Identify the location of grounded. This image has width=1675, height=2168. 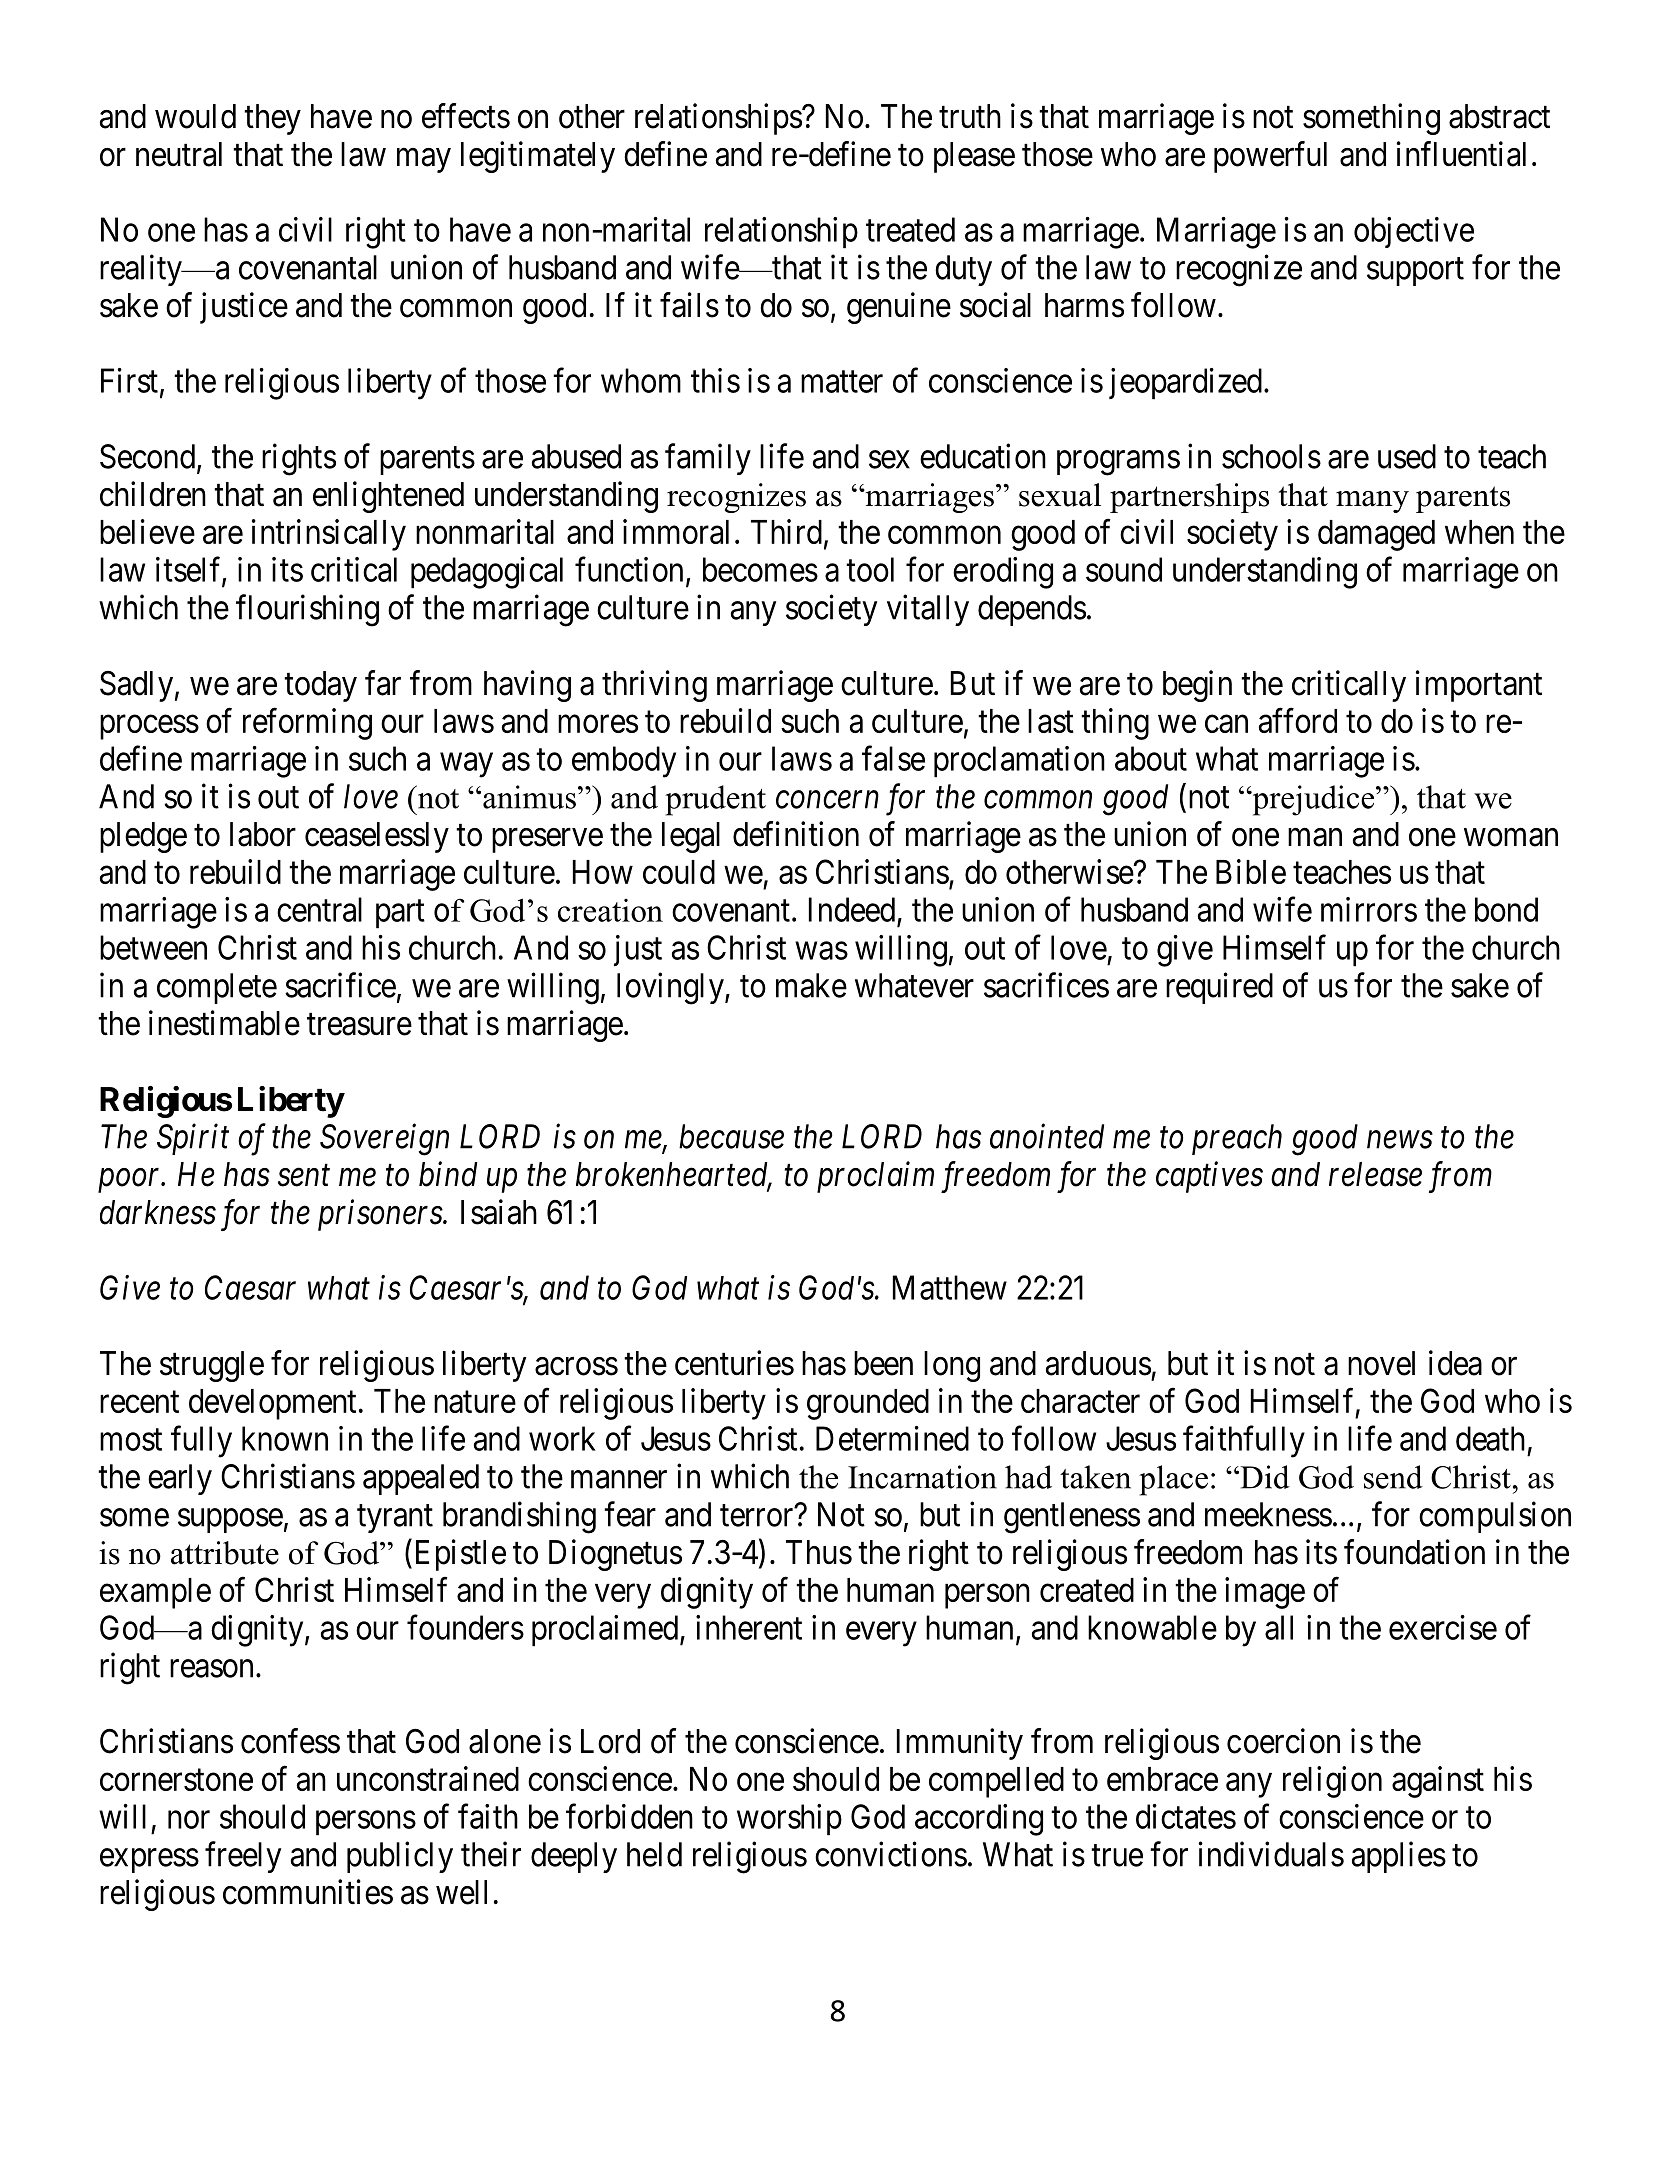
(868, 1404).
